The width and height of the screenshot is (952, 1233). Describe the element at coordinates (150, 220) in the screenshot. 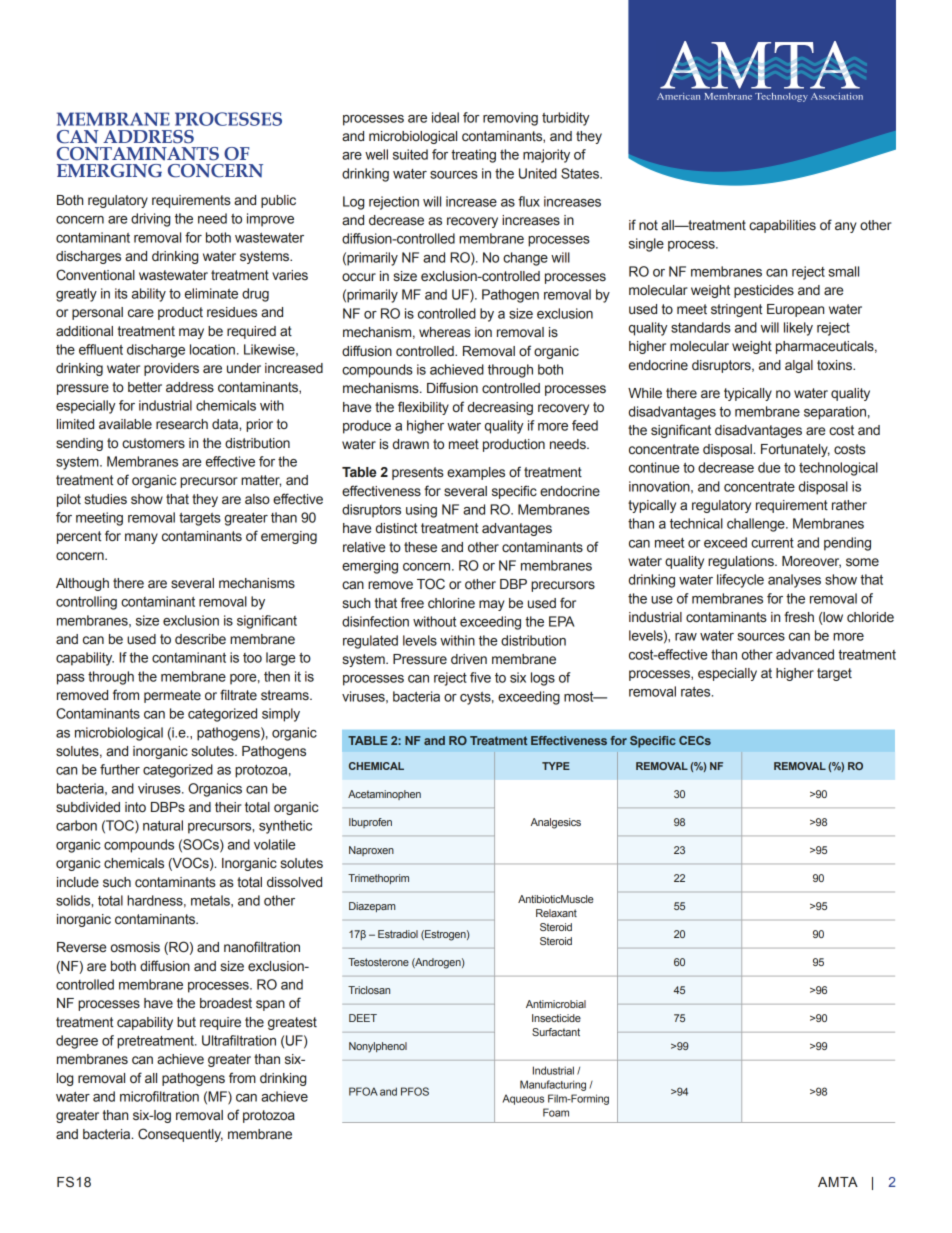

I see `driving` at that location.
